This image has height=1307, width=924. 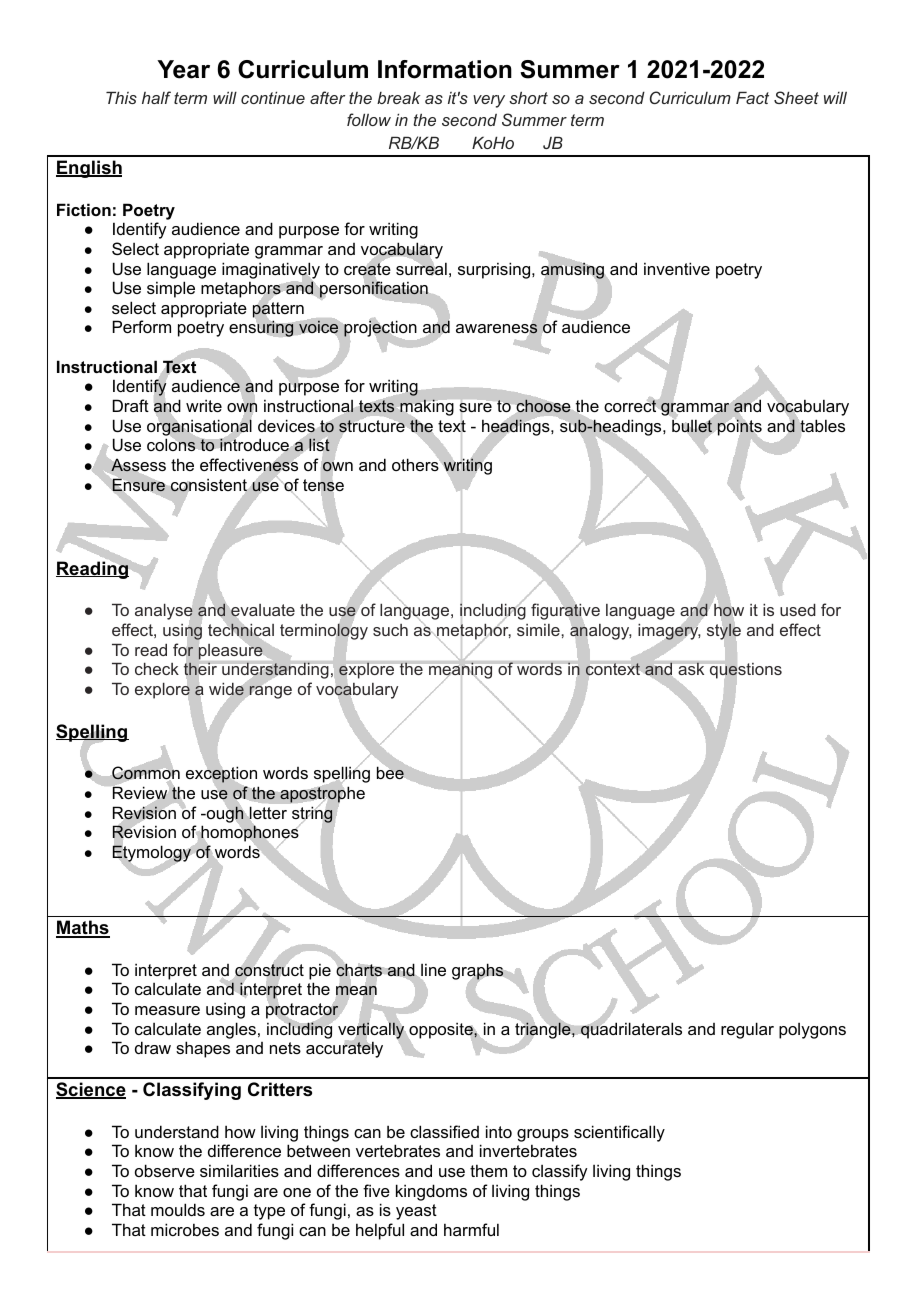 What do you see at coordinates (416, 1212) in the image?
I see `yeast` at bounding box center [416, 1212].
